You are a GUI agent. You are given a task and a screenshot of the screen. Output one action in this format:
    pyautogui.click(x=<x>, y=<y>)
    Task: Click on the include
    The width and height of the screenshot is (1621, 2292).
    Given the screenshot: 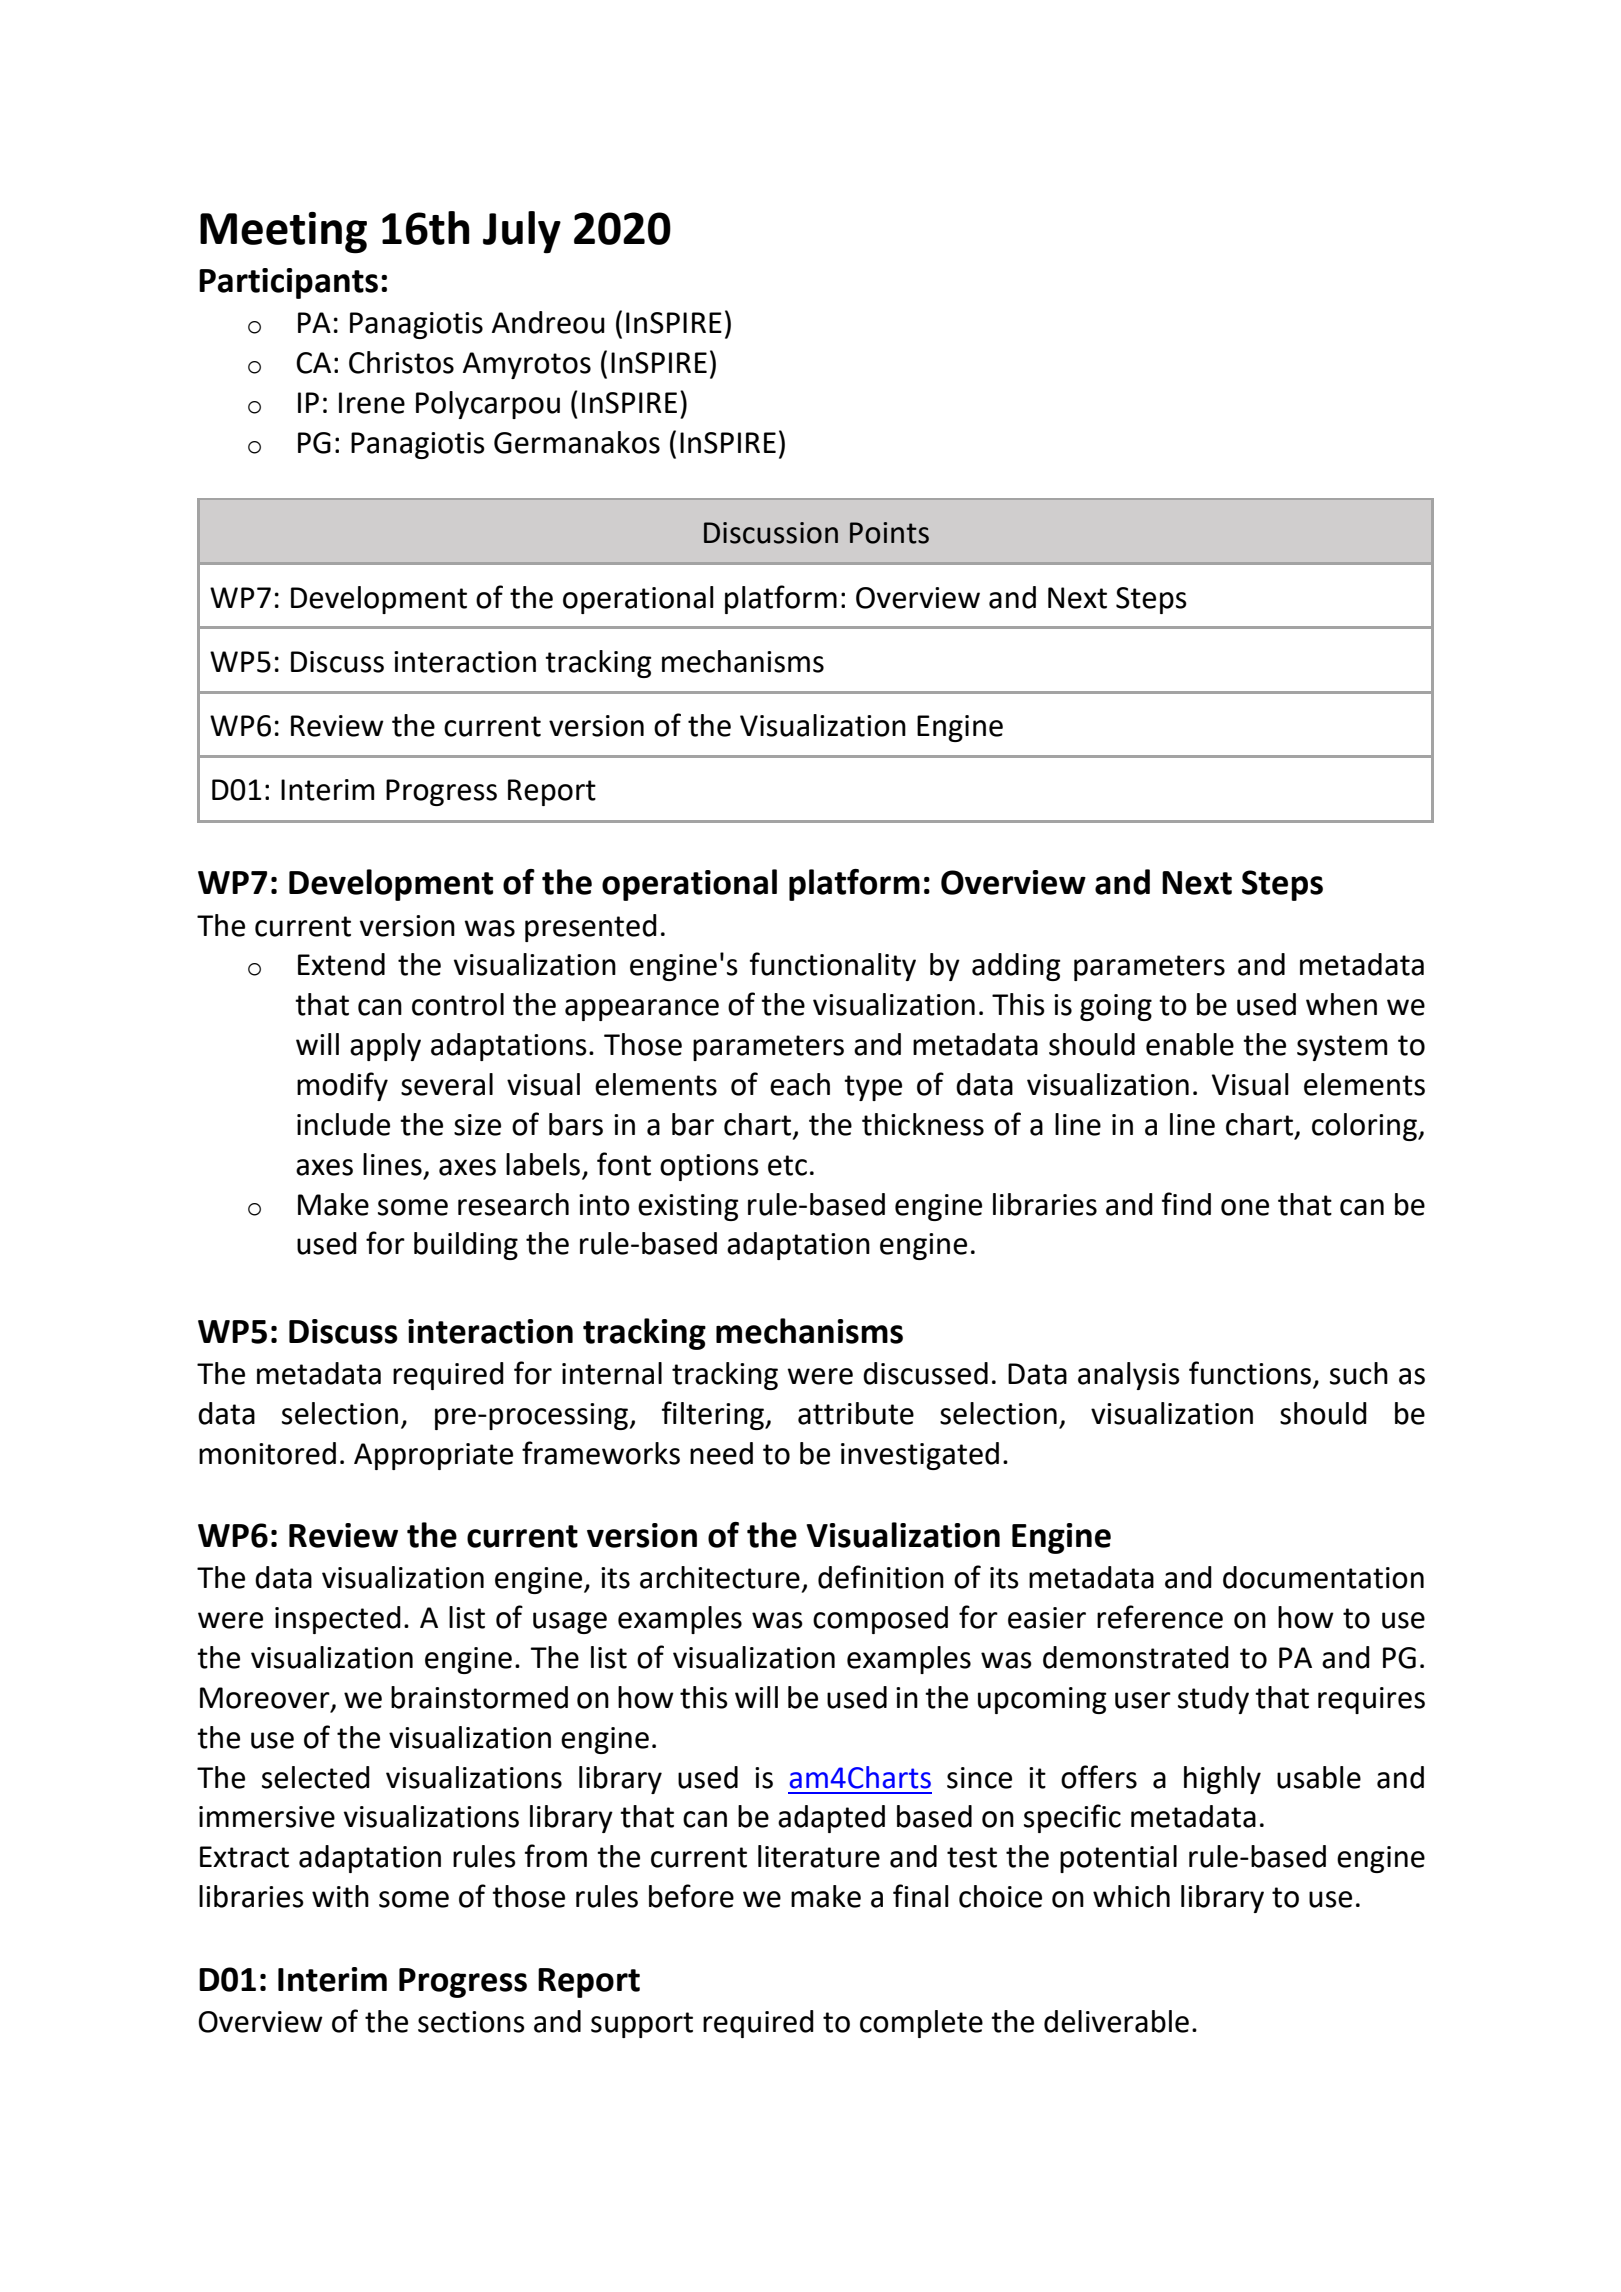 What is the action you would take?
    pyautogui.click(x=343, y=1124)
